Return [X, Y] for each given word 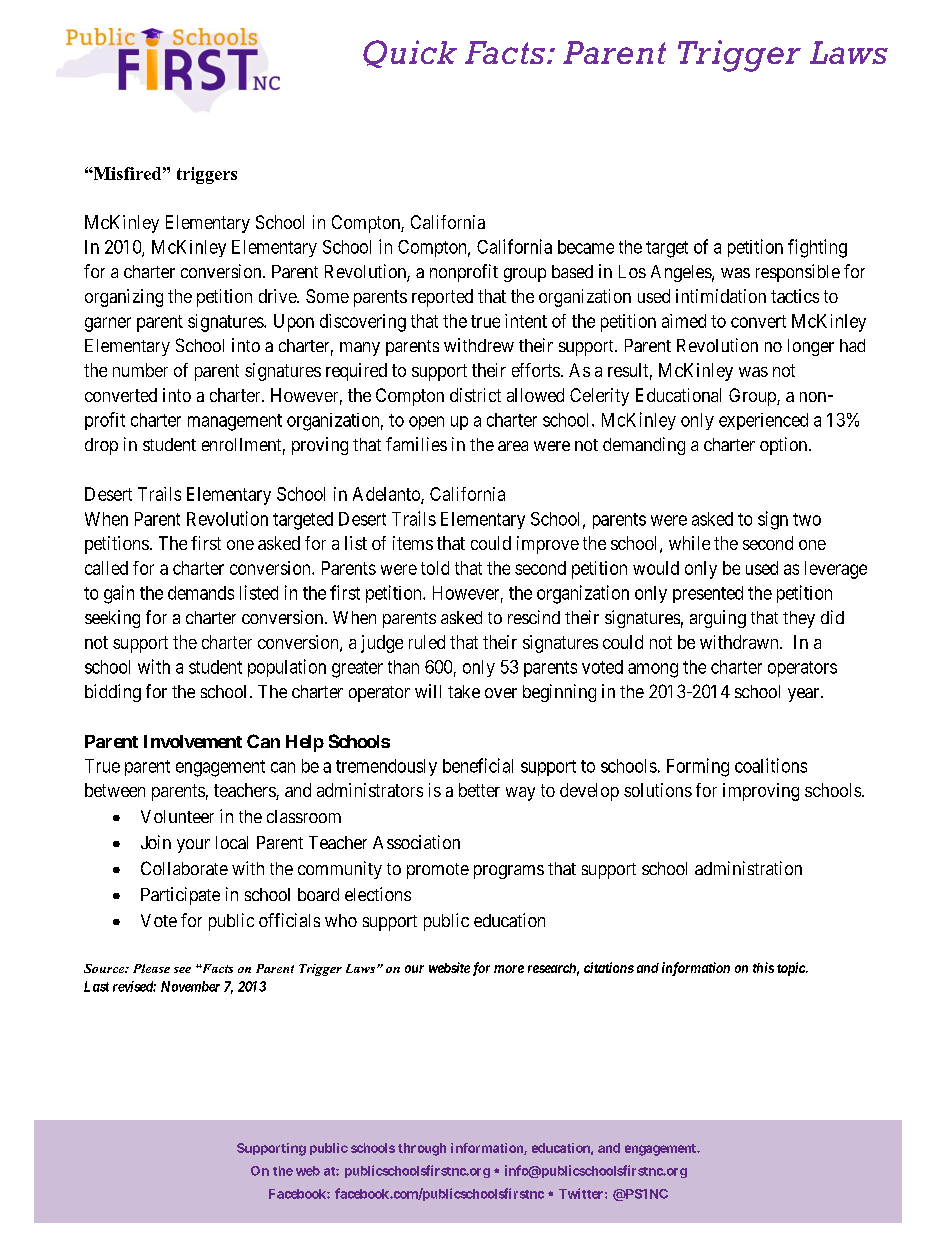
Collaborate [184, 868]
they [799, 619]
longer [811, 347]
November [190, 986]
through [422, 1149]
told [435, 568]
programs [509, 872]
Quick [410, 54]
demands [201, 593]
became [586, 247]
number [140, 370]
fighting [817, 248]
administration [748, 868]
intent [526, 321]
